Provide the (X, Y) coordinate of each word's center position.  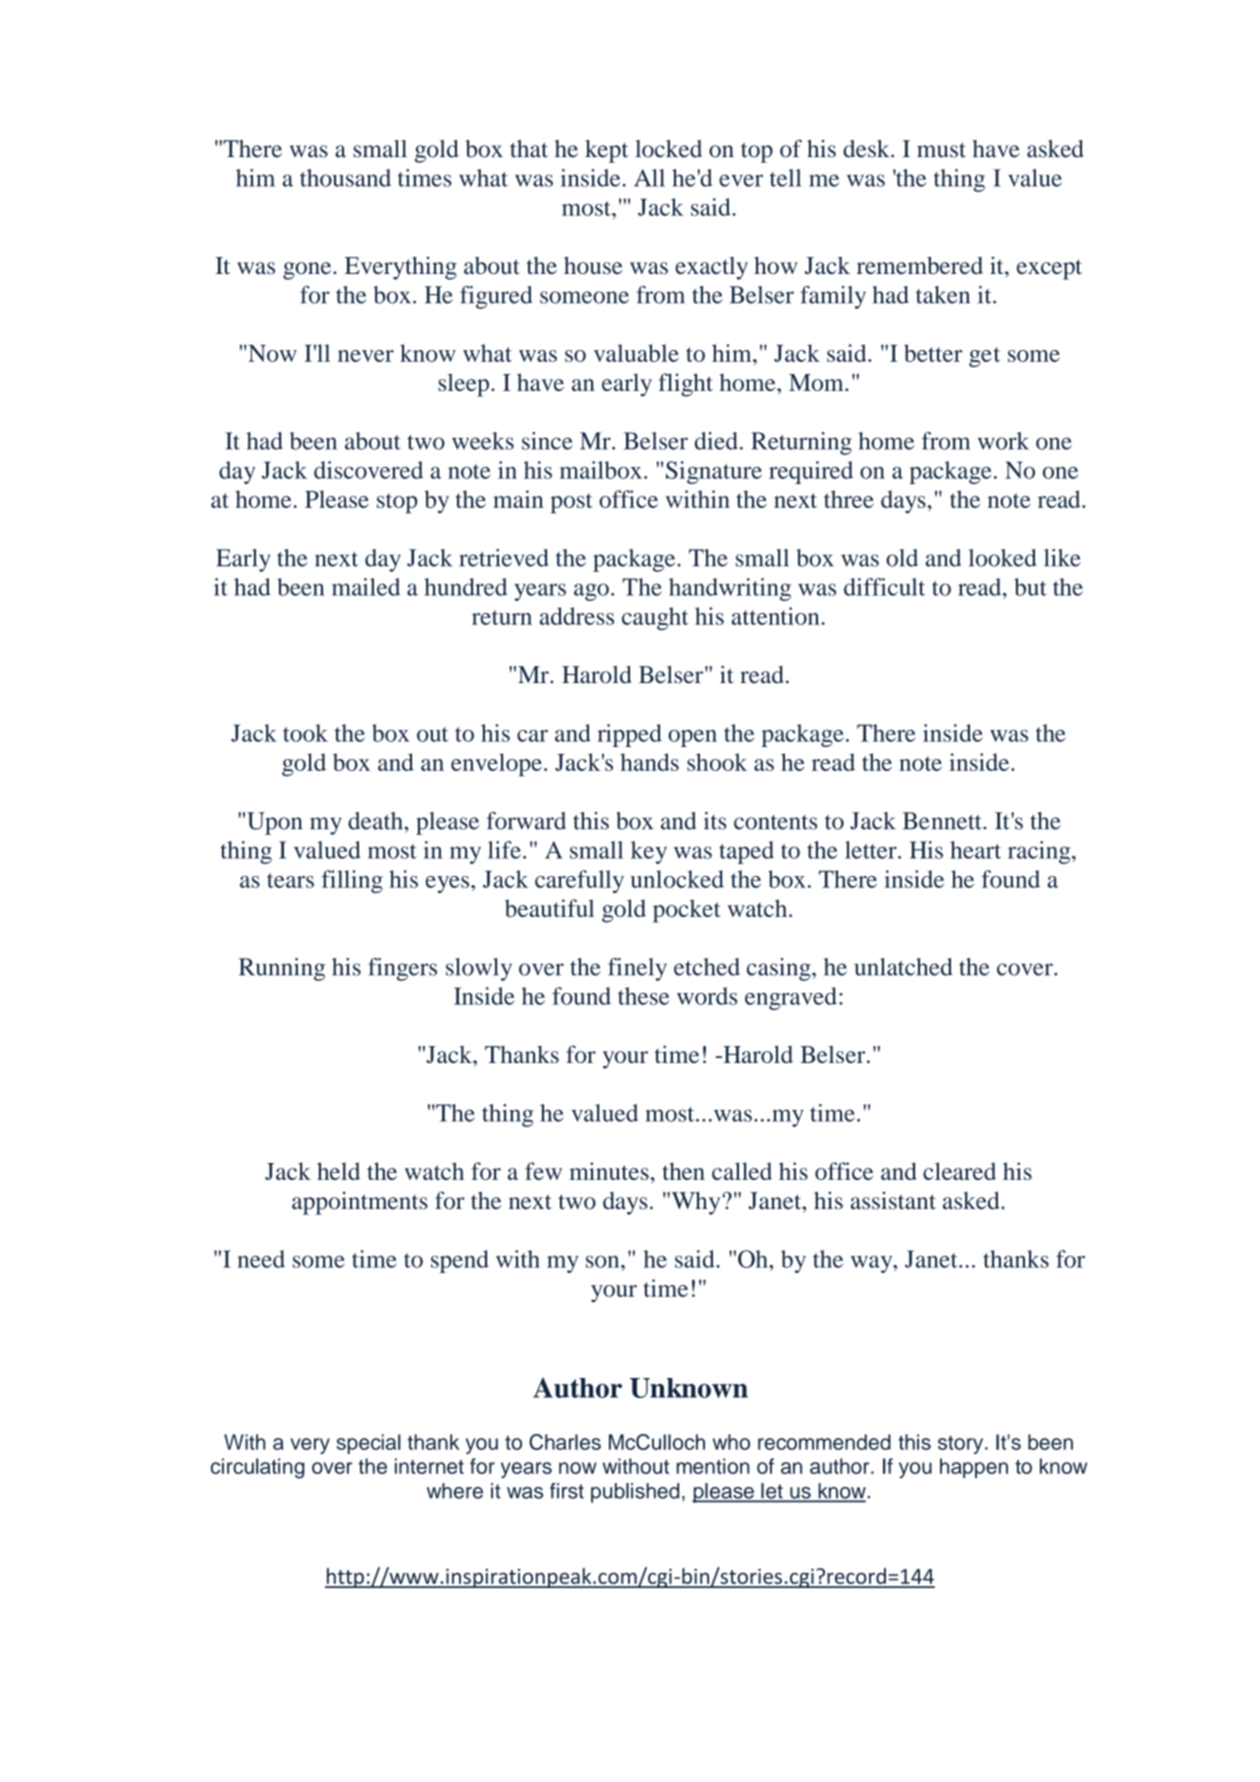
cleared (959, 1171)
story (962, 1445)
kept (606, 151)
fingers (402, 969)
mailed (366, 587)
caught (655, 618)
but (1030, 587)
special (369, 1444)
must (941, 150)
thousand (345, 178)
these (643, 996)
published (635, 1493)
